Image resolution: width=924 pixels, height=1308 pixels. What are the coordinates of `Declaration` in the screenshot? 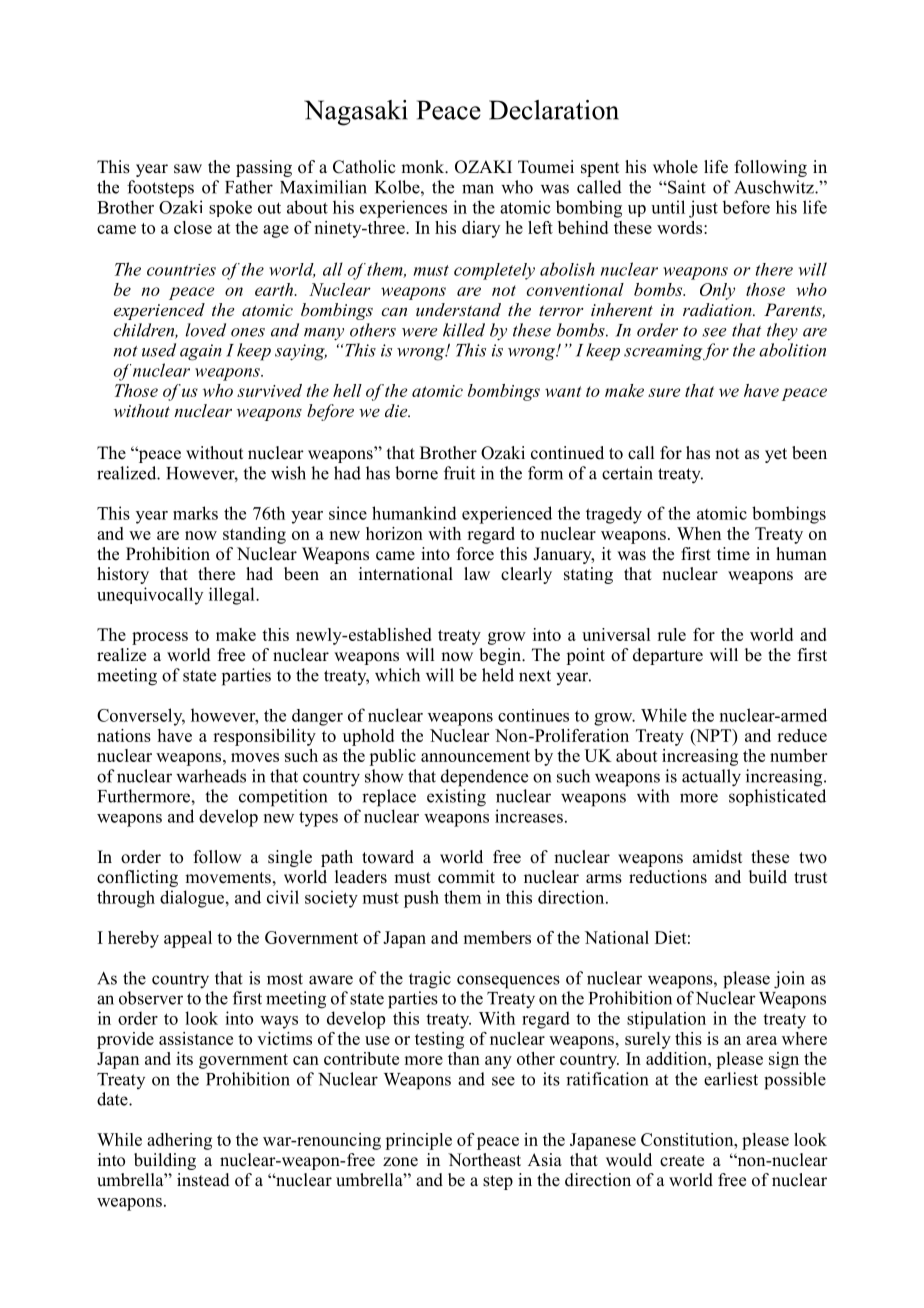 It's located at (554, 110).
